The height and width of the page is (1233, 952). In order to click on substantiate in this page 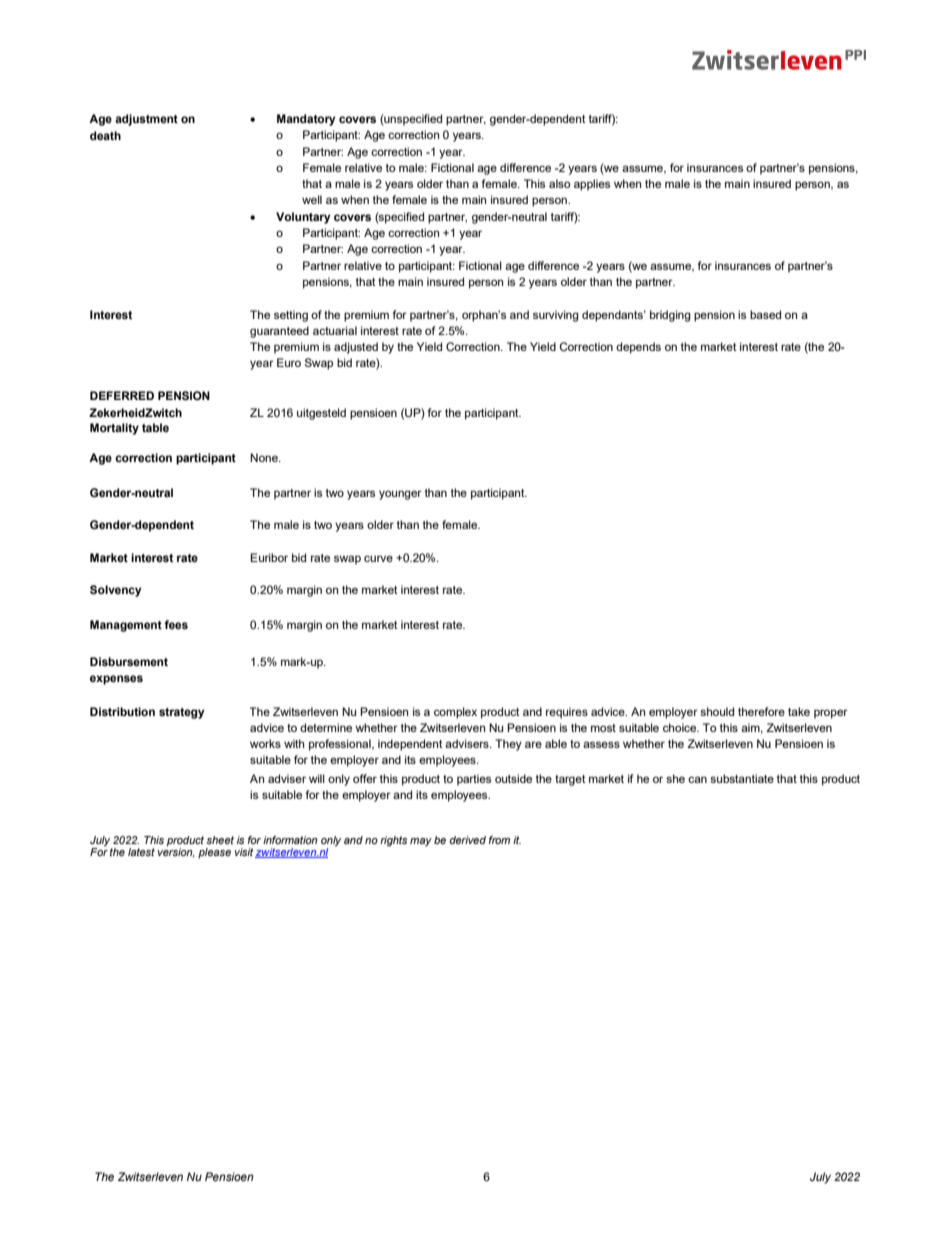, I will do `click(742, 778)`.
